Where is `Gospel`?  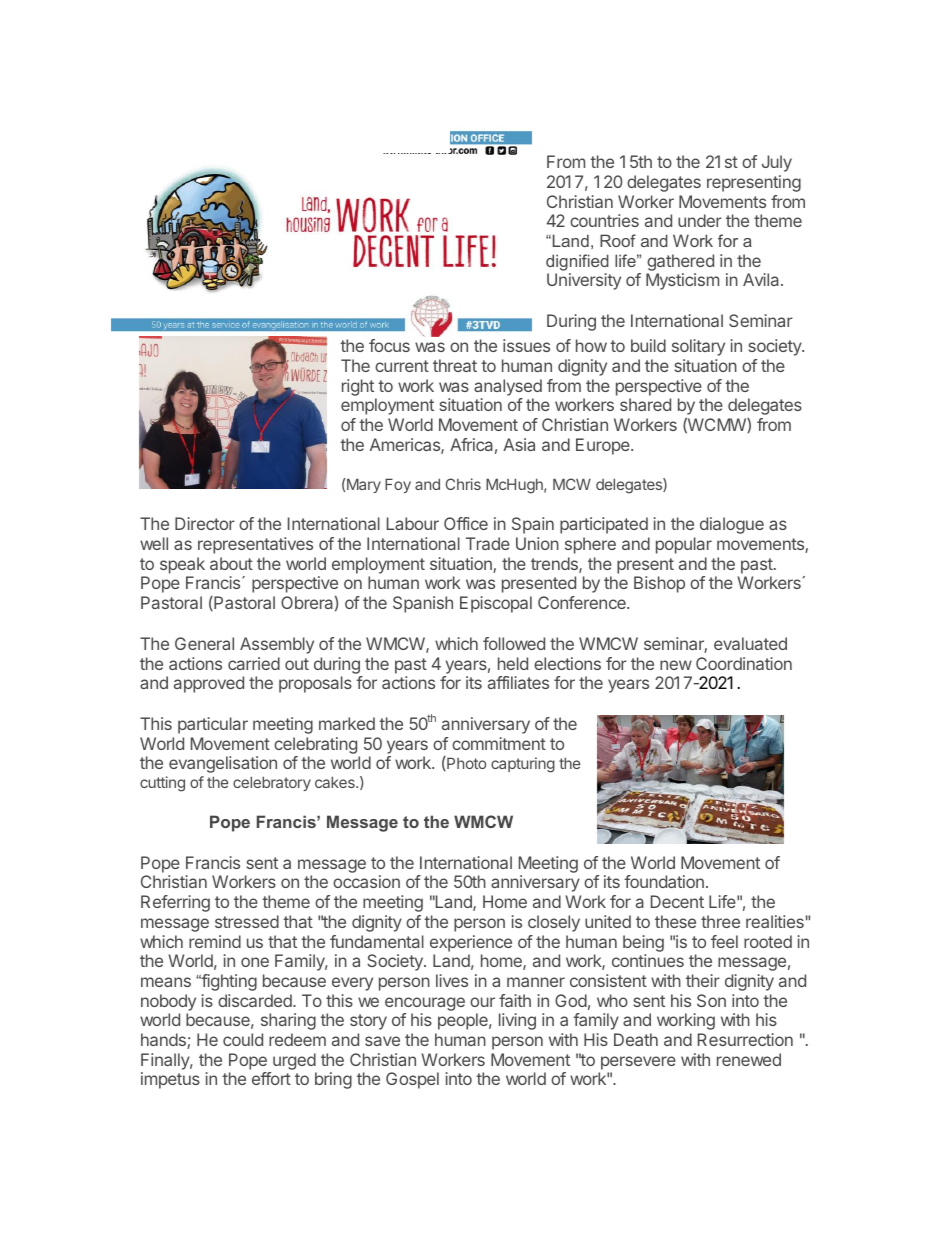 Gospel is located at coordinates (412, 1080).
